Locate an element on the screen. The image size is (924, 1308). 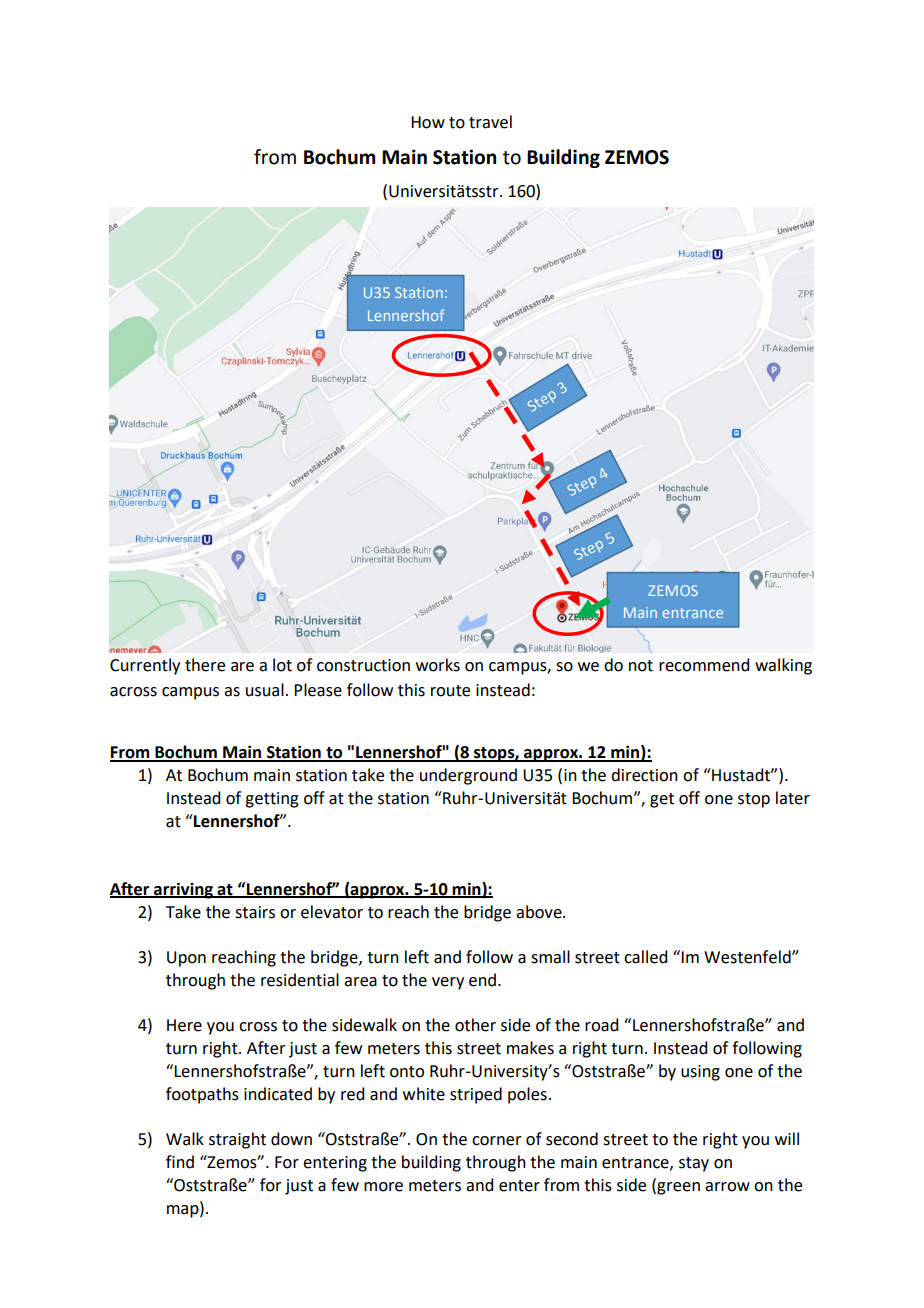
usual is located at coordinates (265, 690).
